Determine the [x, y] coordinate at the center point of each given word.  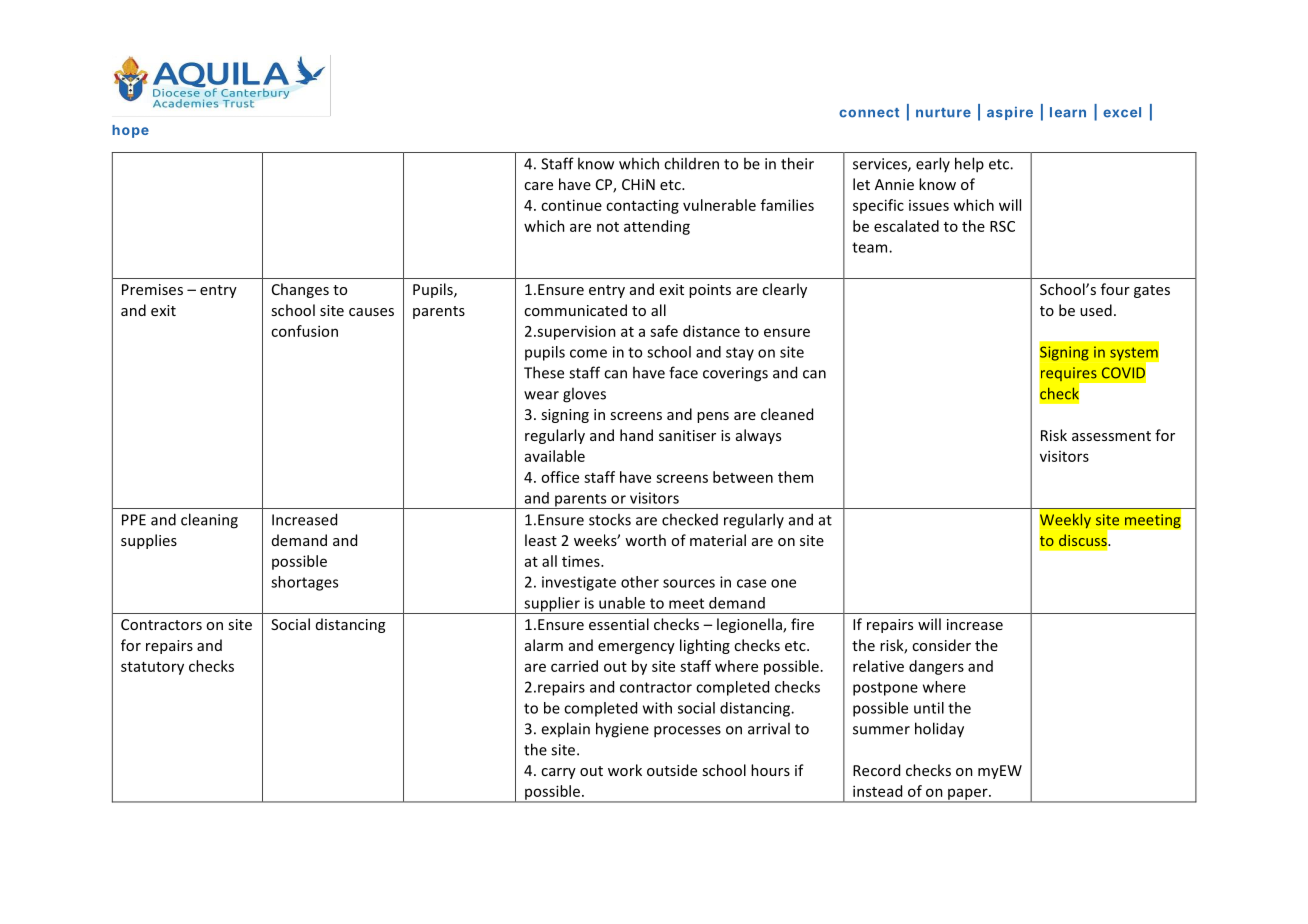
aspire [1010, 113]
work [625, 770]
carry [558, 773]
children [691, 163]
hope [130, 131]
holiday [939, 730]
